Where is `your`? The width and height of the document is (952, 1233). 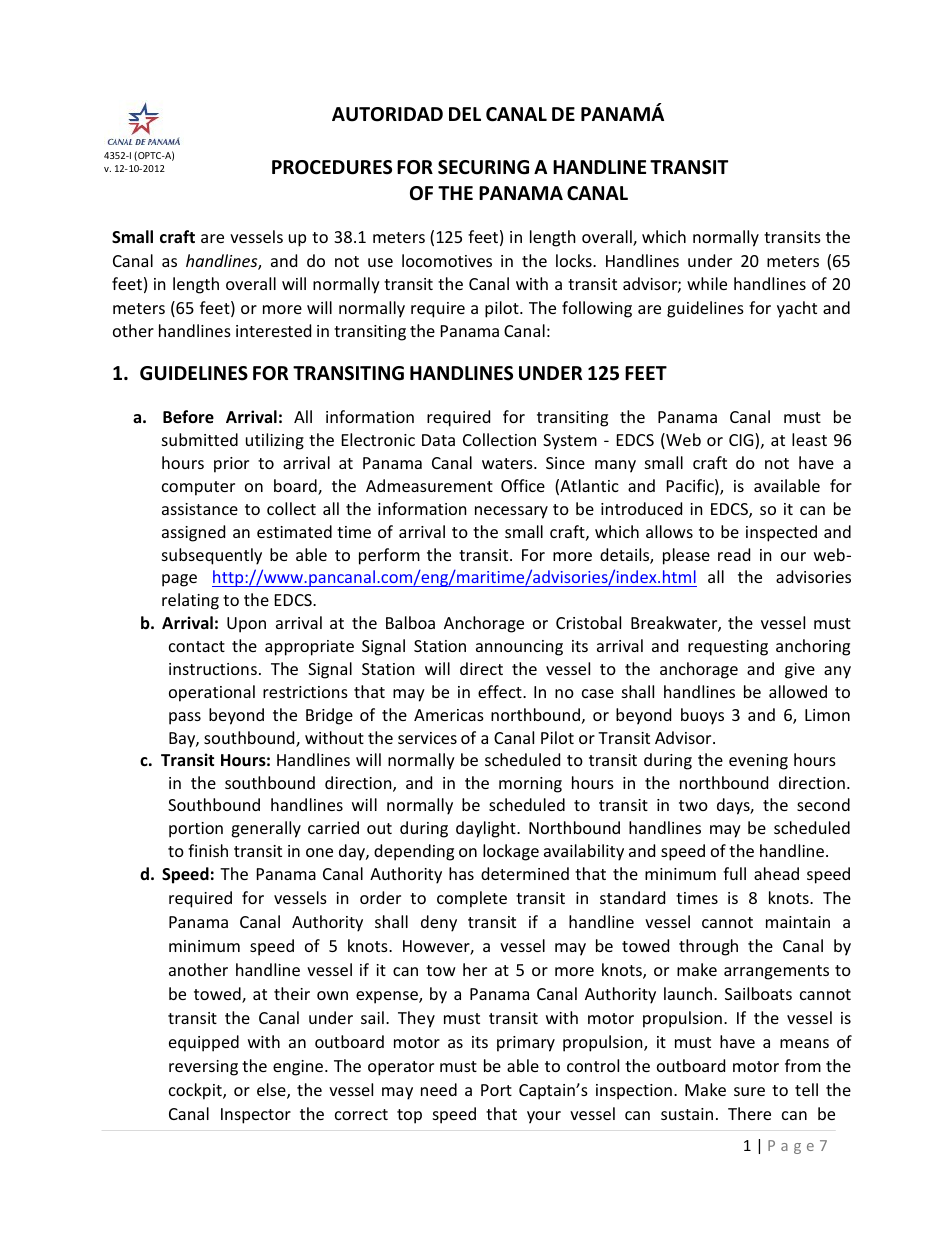 your is located at coordinates (544, 1117).
